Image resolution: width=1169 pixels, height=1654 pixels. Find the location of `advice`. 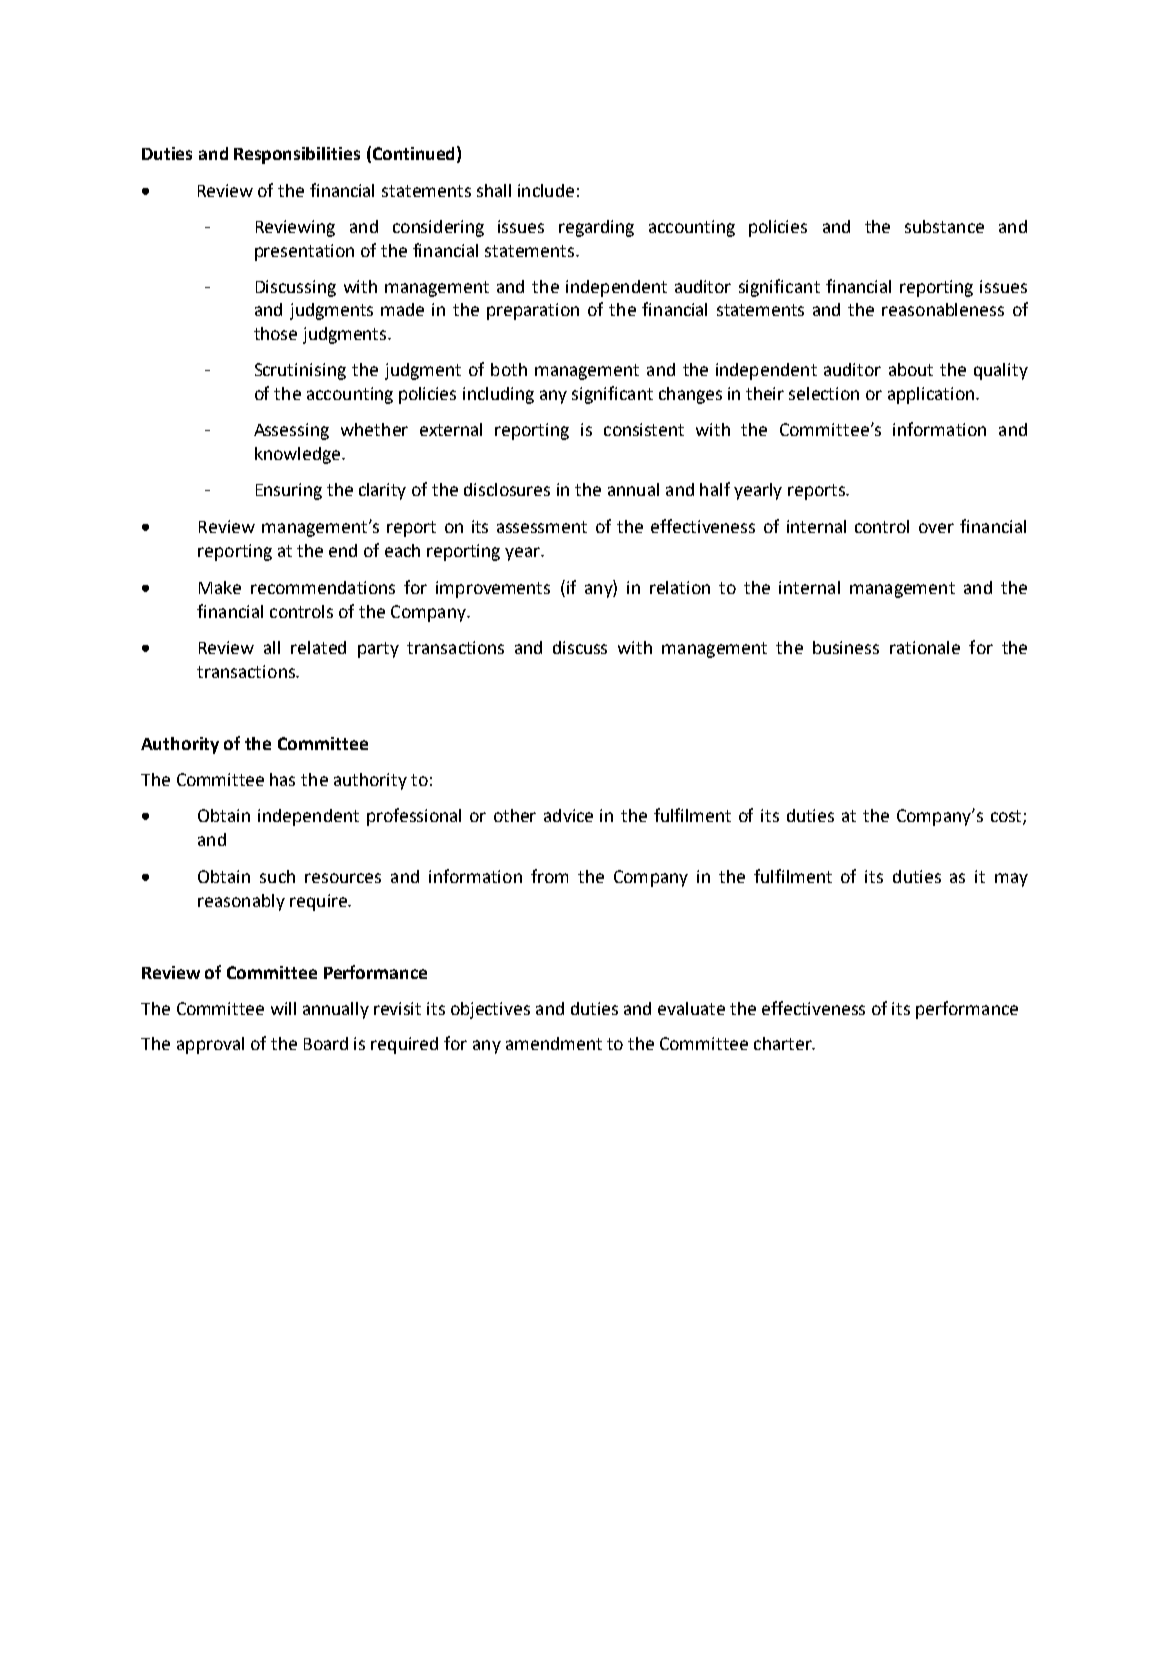

advice is located at coordinates (568, 815).
